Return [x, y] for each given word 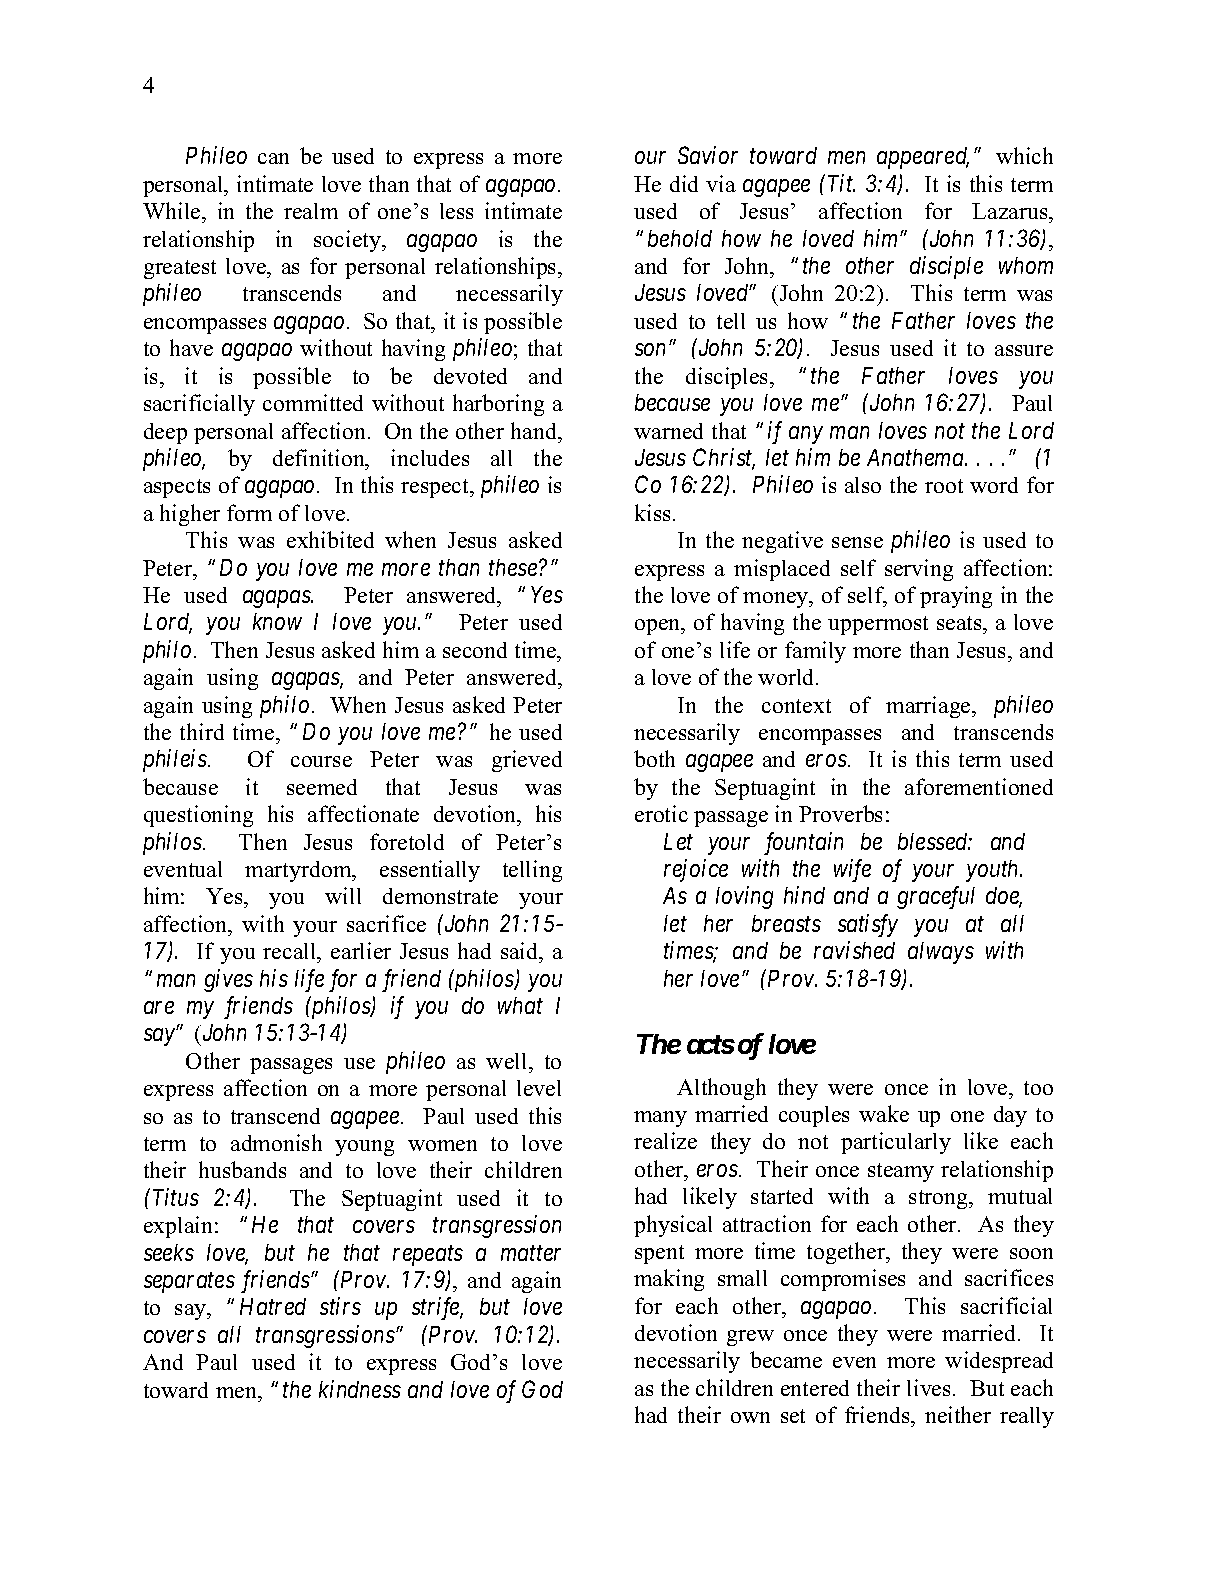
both [654, 758]
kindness [360, 1389]
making [669, 1280]
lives [928, 1387]
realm [311, 211]
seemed [322, 787]
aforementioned [979, 786]
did [684, 183]
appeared [923, 158]
